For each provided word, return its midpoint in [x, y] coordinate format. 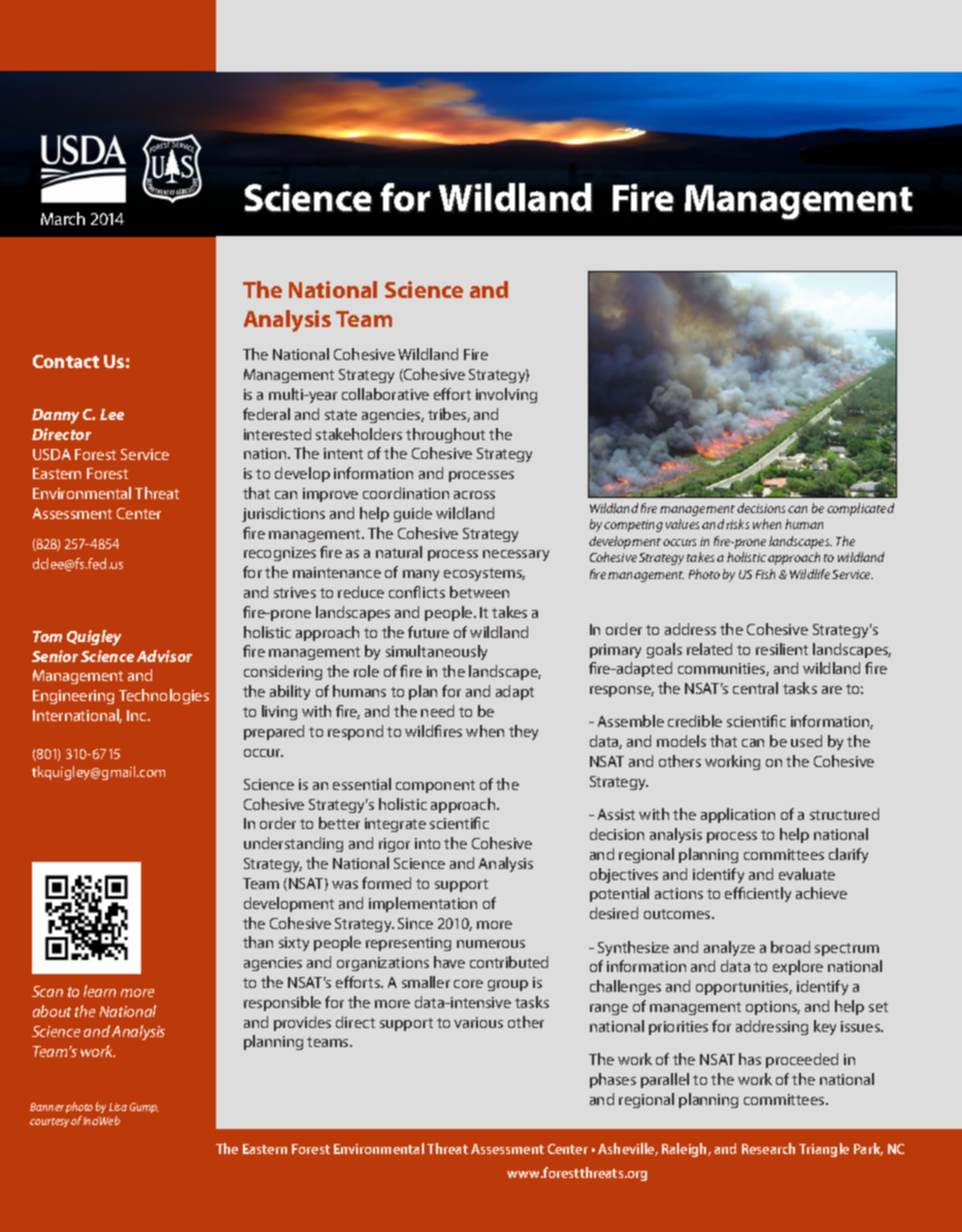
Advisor [164, 656]
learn [100, 991]
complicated [860, 509]
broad [790, 947]
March [63, 218]
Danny [55, 416]
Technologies [164, 696]
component [435, 786]
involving [506, 395]
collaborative [385, 394]
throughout [445, 435]
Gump [144, 1108]
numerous [491, 944]
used [806, 741]
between [479, 592]
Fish [765, 574]
